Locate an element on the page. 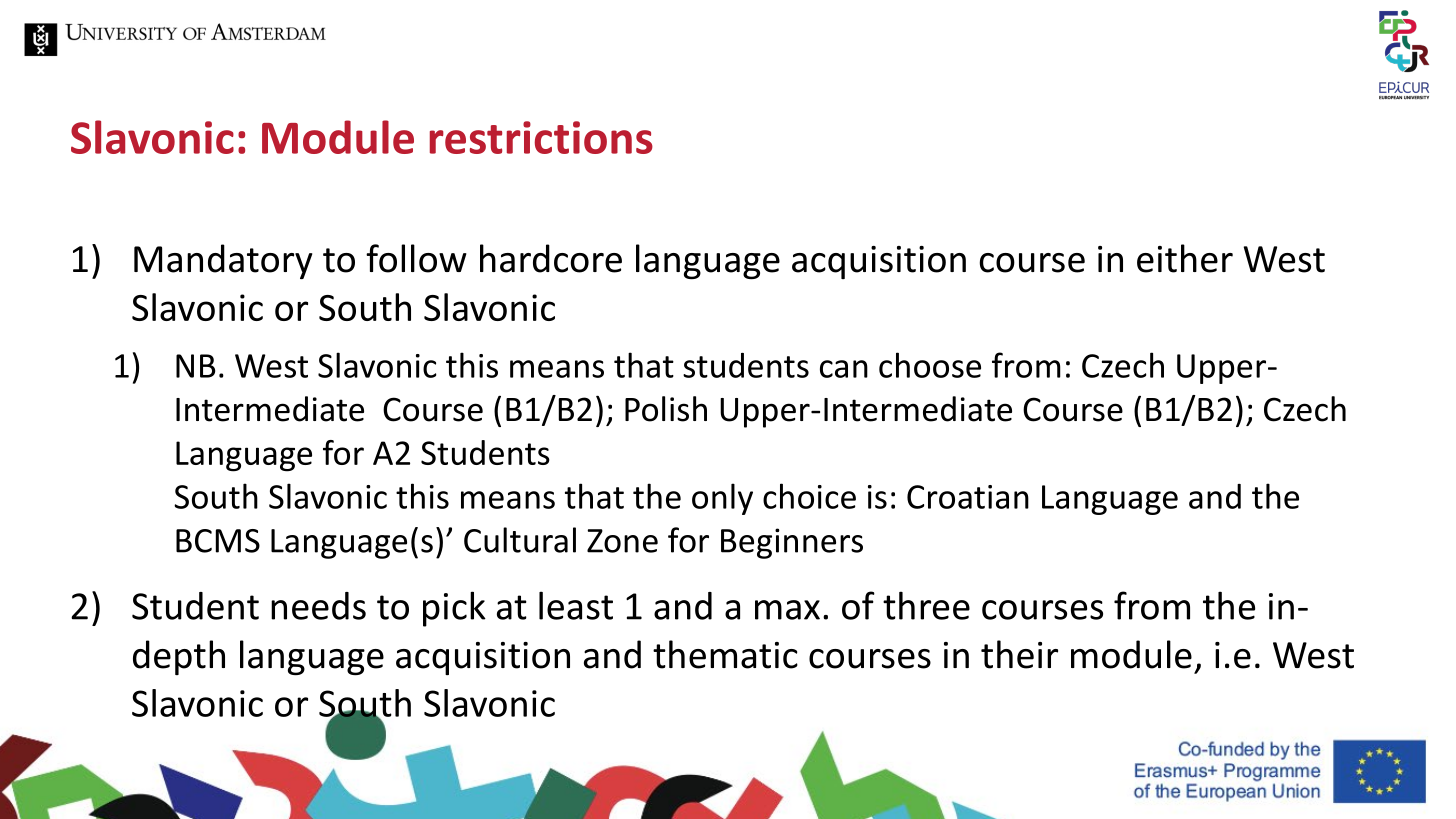 This page has height=819, width=1456. Cultural is located at coordinates (520, 540).
